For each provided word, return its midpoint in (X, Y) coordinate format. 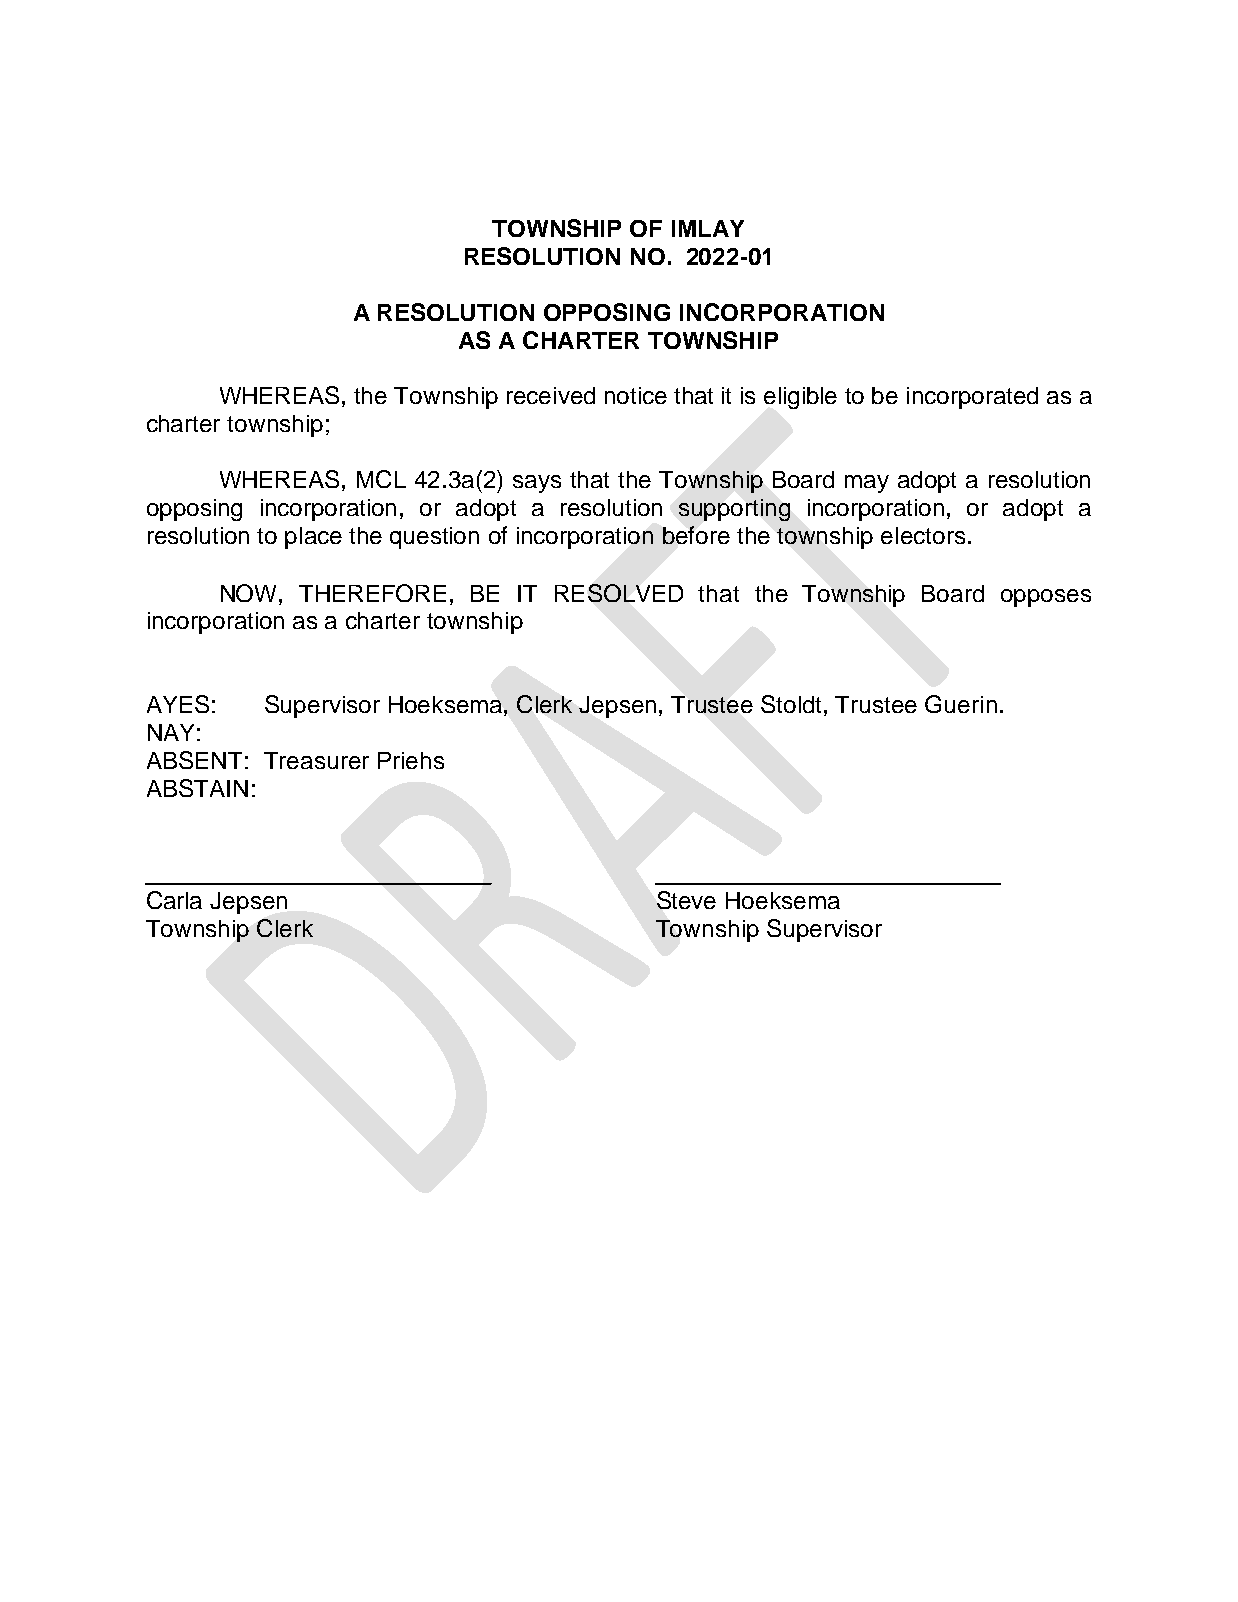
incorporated (972, 398)
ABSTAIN (197, 788)
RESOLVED (619, 593)
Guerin (961, 704)
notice (636, 395)
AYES (178, 704)
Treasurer (316, 760)
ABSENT (194, 760)
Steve (686, 900)
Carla (174, 900)
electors (923, 535)
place (313, 538)
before (696, 535)
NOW (250, 593)
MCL (381, 479)
